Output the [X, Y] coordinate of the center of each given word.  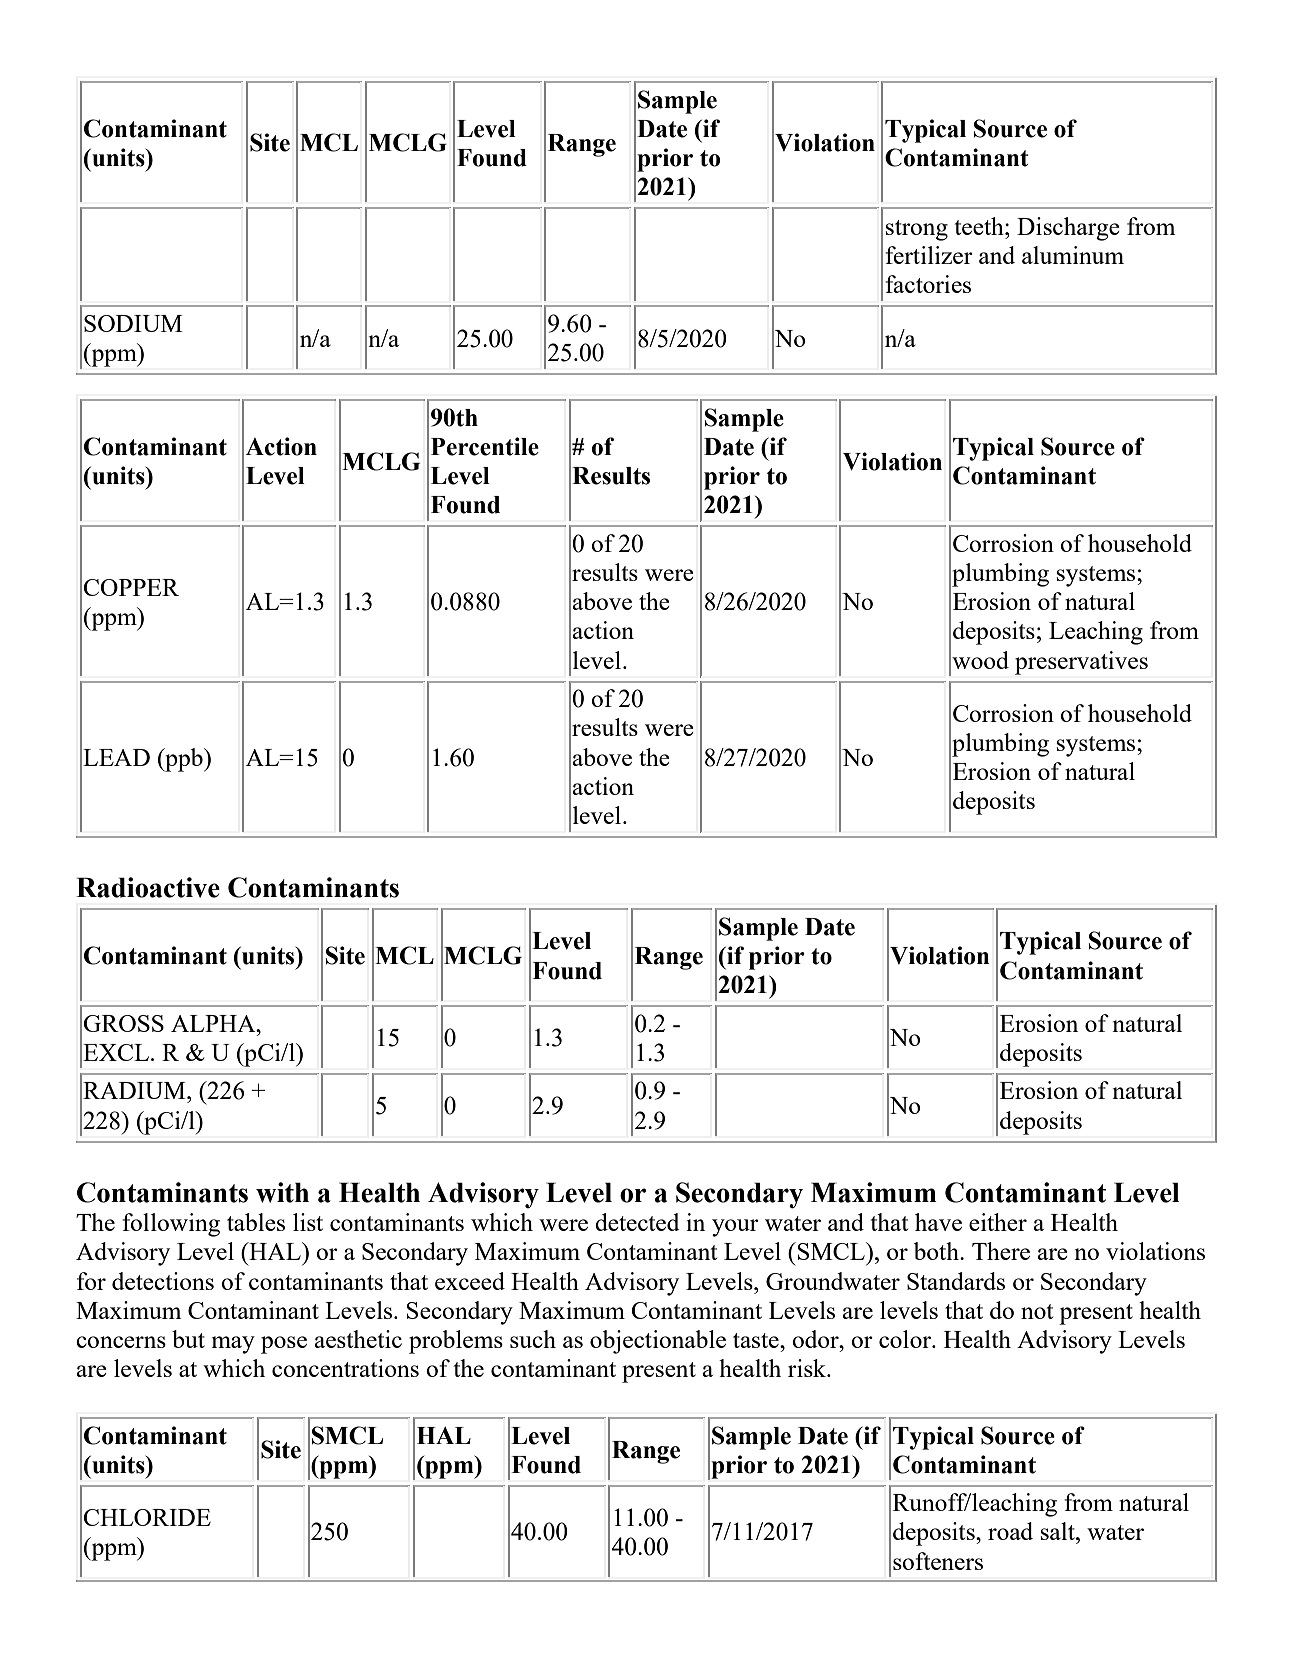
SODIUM [133, 323]
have [938, 1222]
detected [637, 1222]
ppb [184, 760]
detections [163, 1281]
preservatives [1081, 663]
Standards [956, 1281]
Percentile [485, 446]
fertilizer [929, 255]
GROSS [123, 1023]
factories [928, 284]
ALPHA [214, 1023]
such [533, 1339]
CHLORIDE [147, 1517]
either [998, 1222]
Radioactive [148, 887]
